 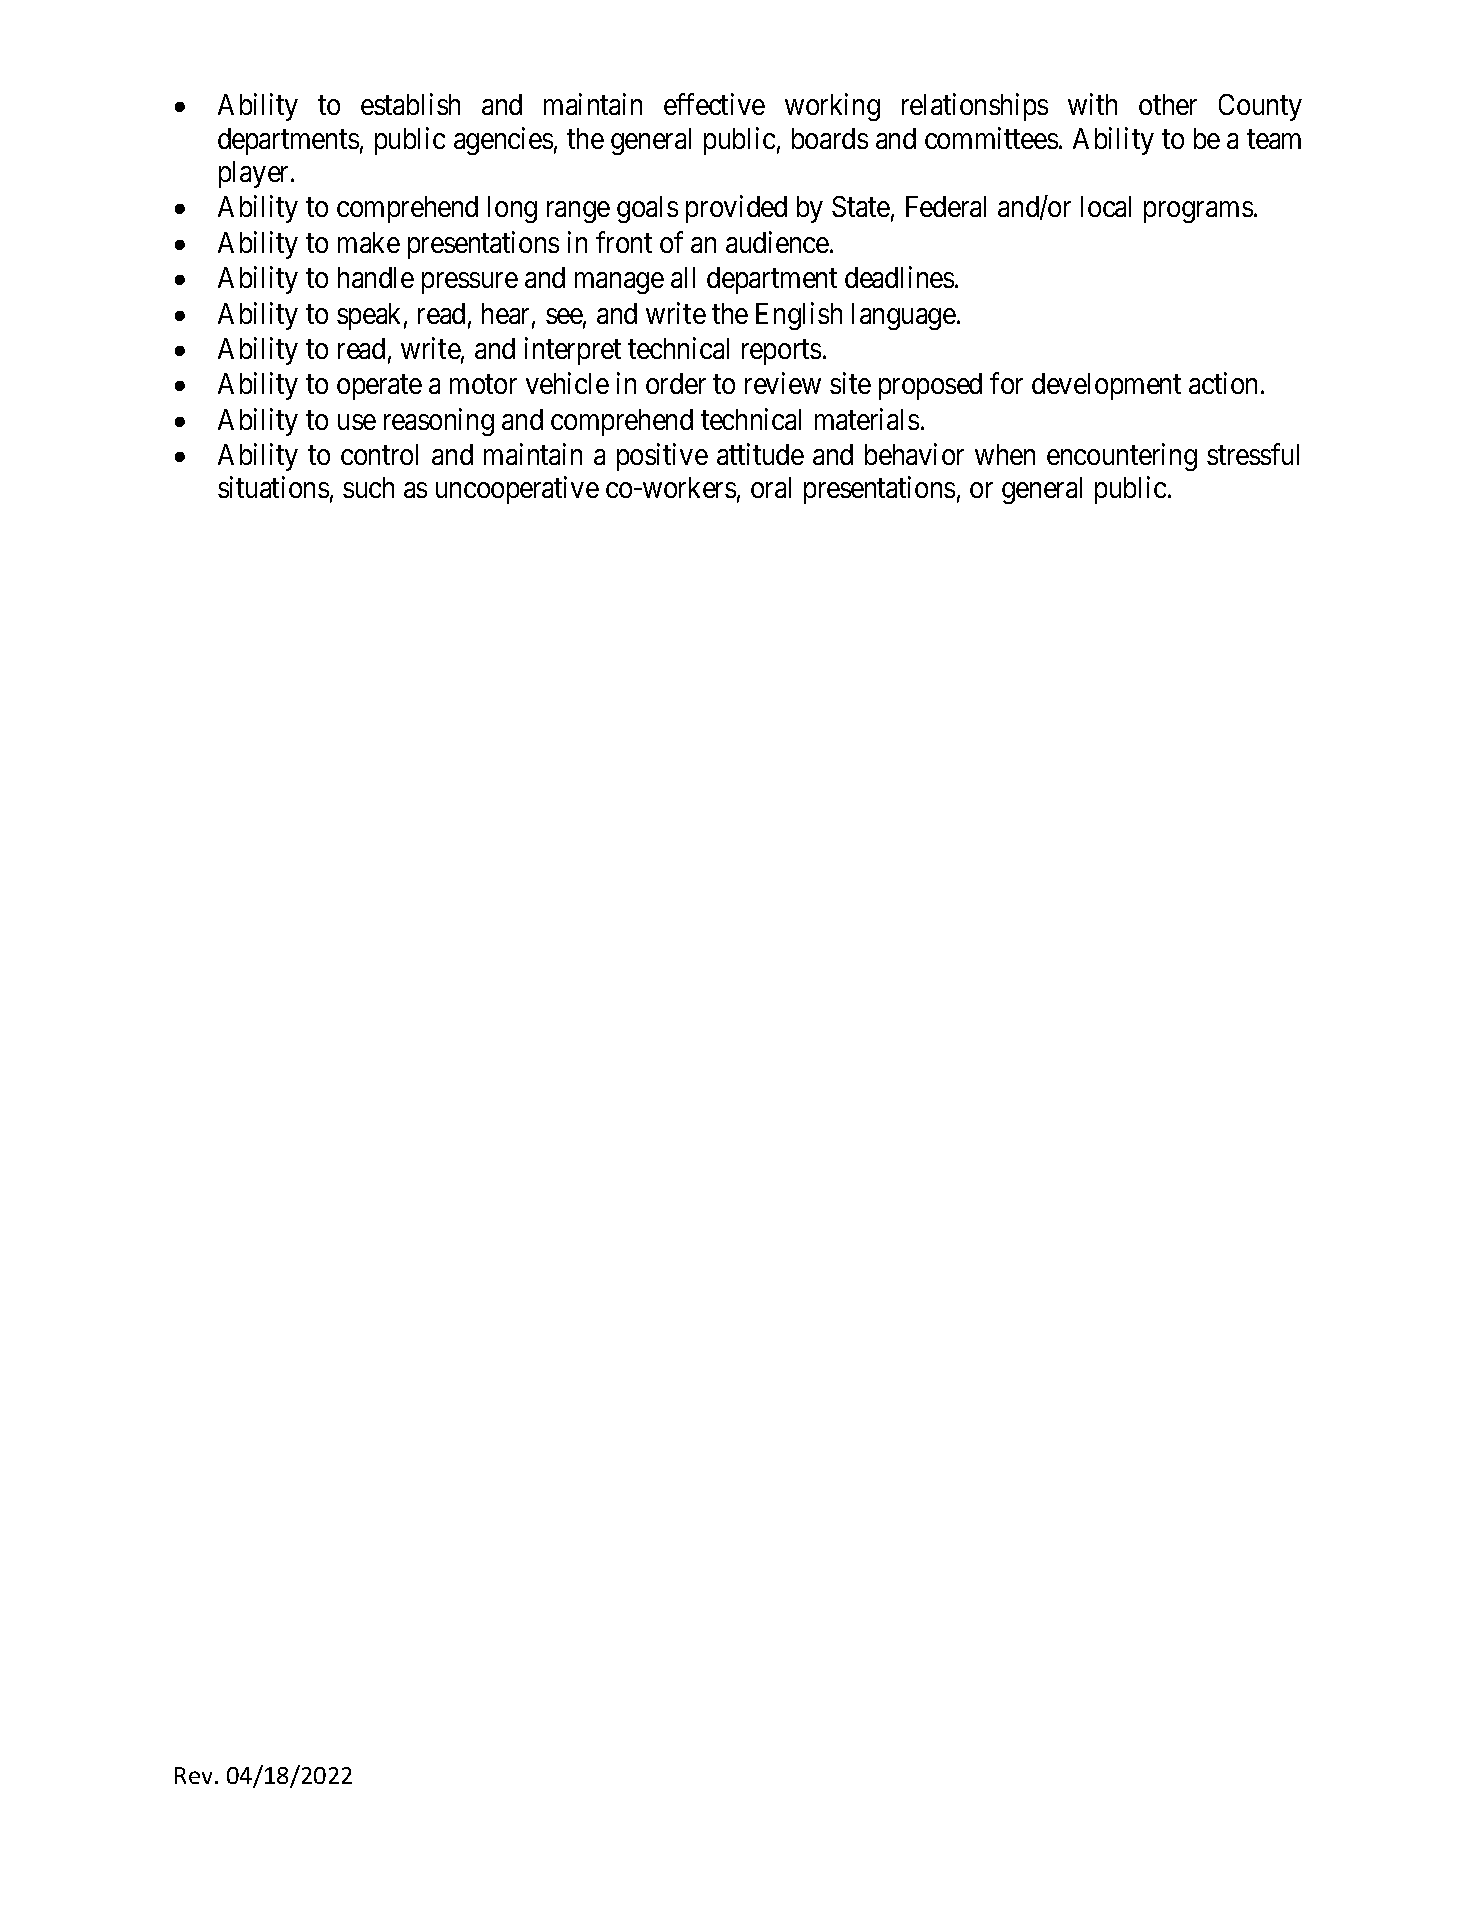 What do you see at coordinates (904, 316) in the image?
I see `language` at bounding box center [904, 316].
